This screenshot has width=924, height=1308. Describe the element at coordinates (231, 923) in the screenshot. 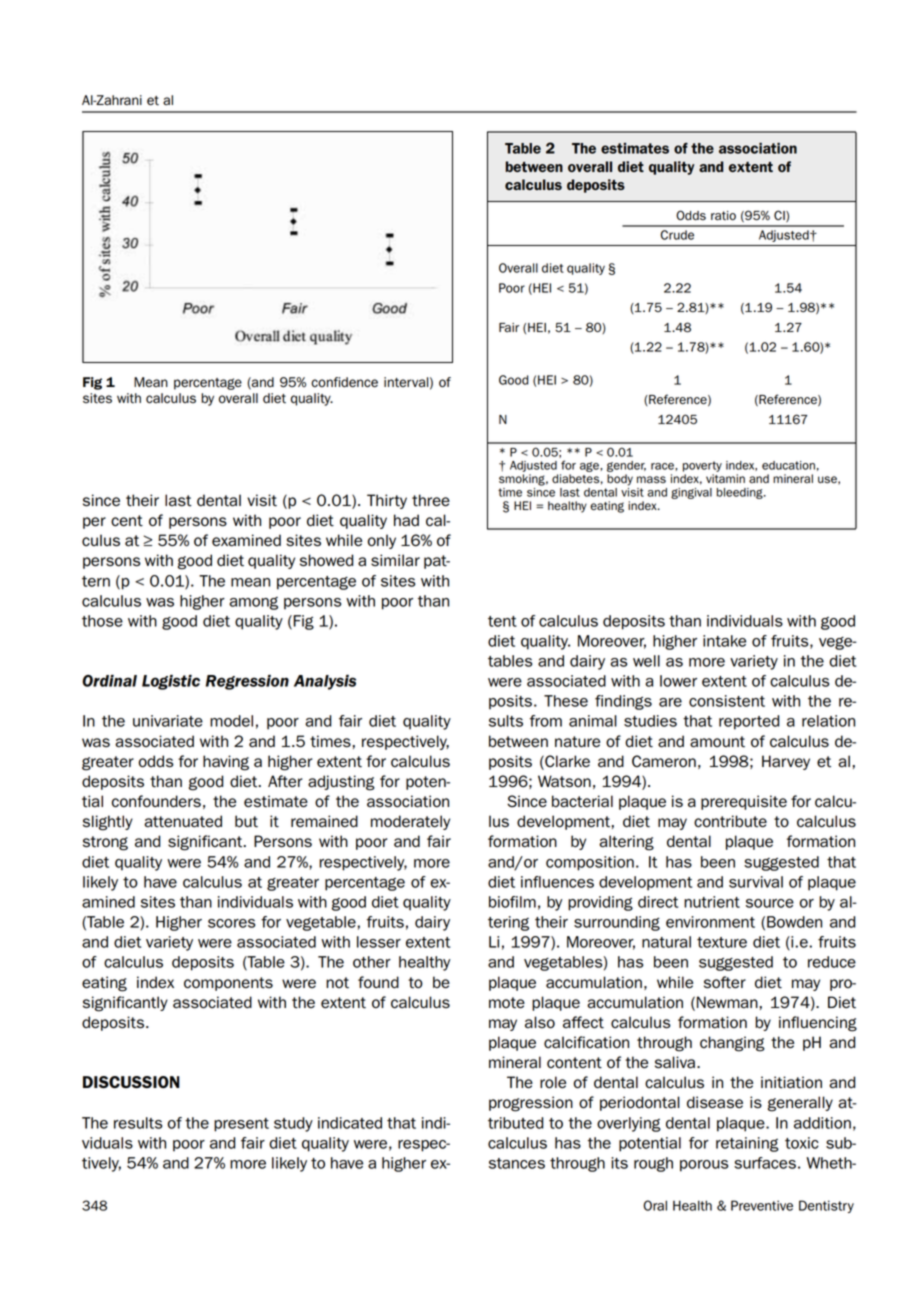

I see `scores` at that location.
